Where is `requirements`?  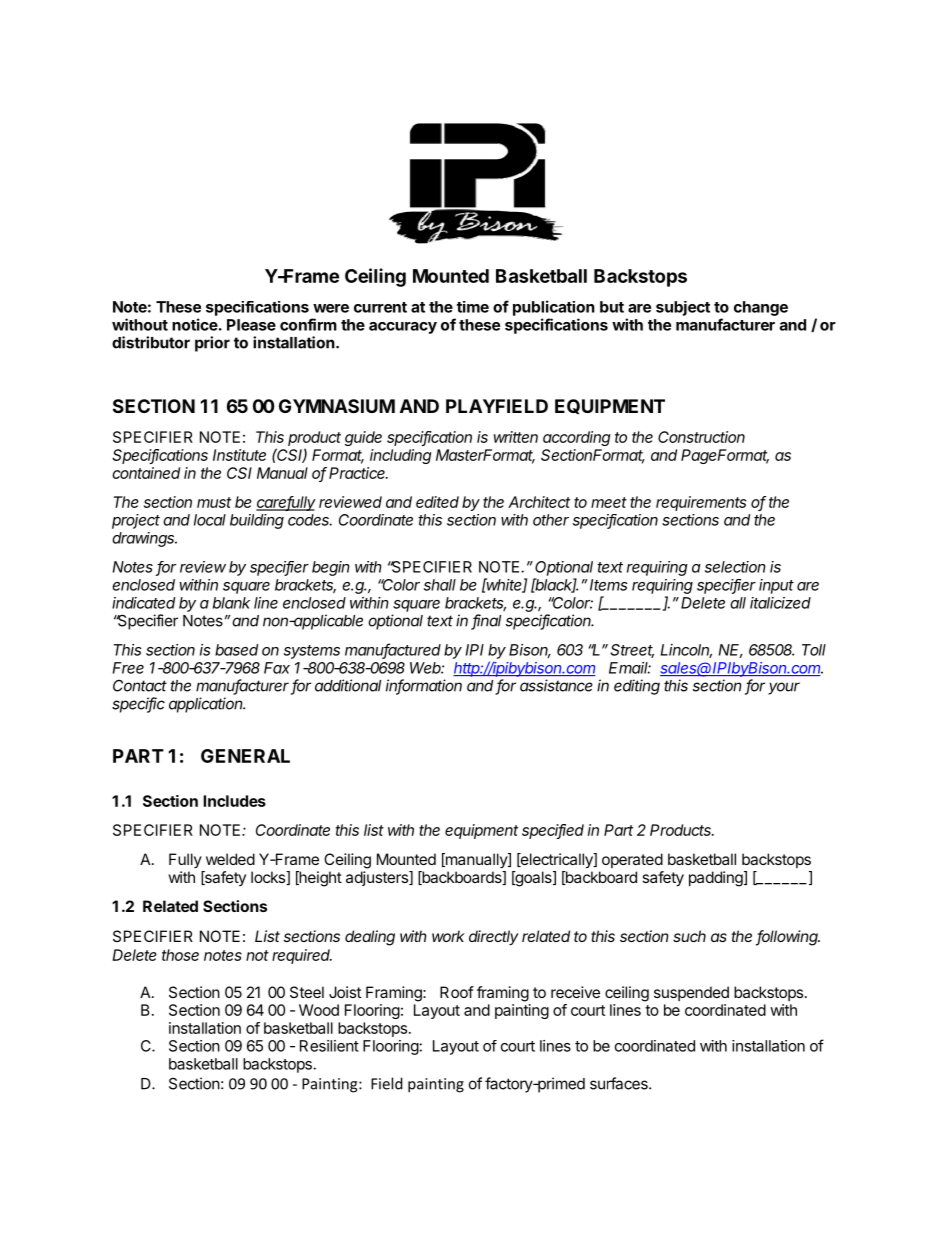
requirements is located at coordinates (701, 503).
